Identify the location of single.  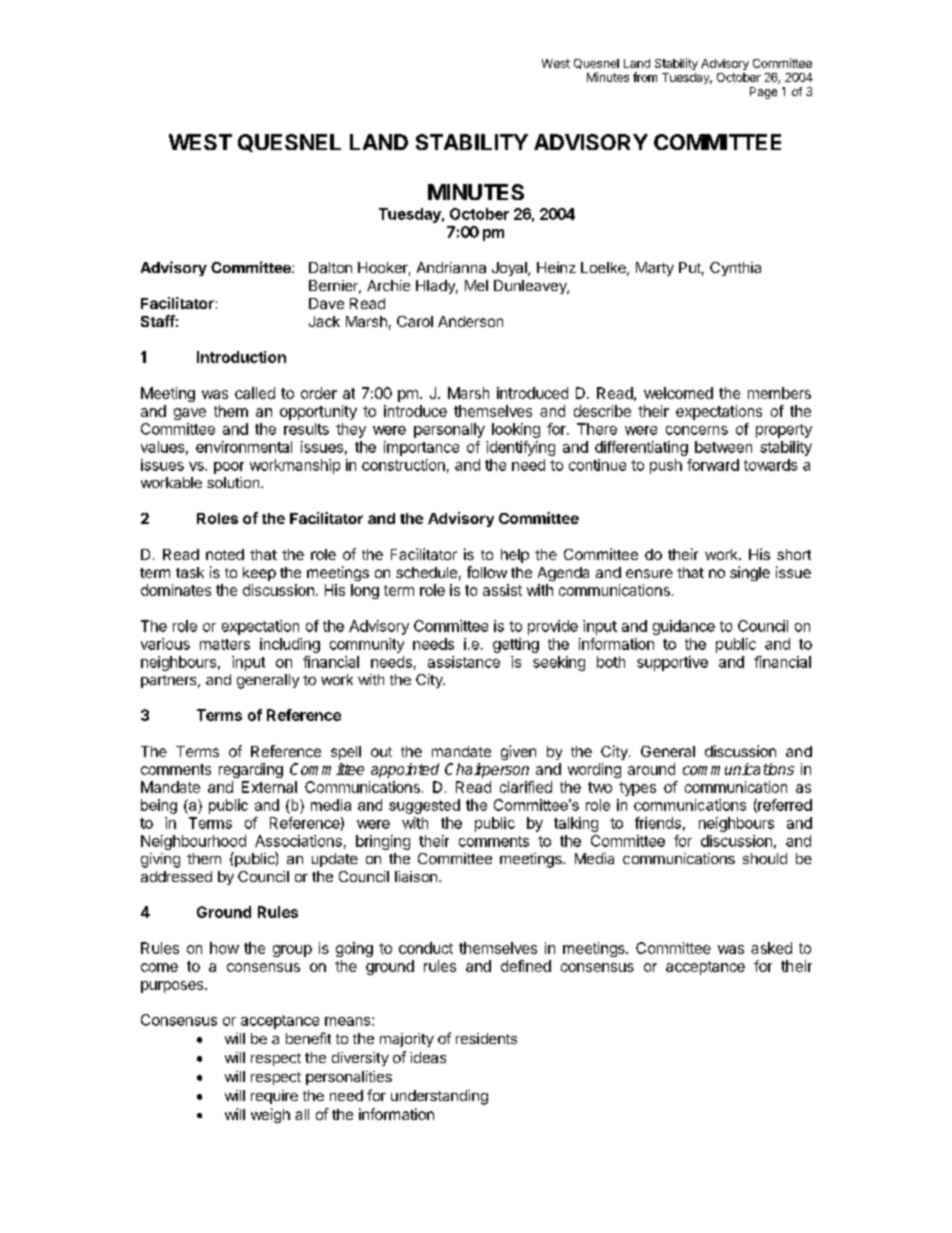
(750, 573).
